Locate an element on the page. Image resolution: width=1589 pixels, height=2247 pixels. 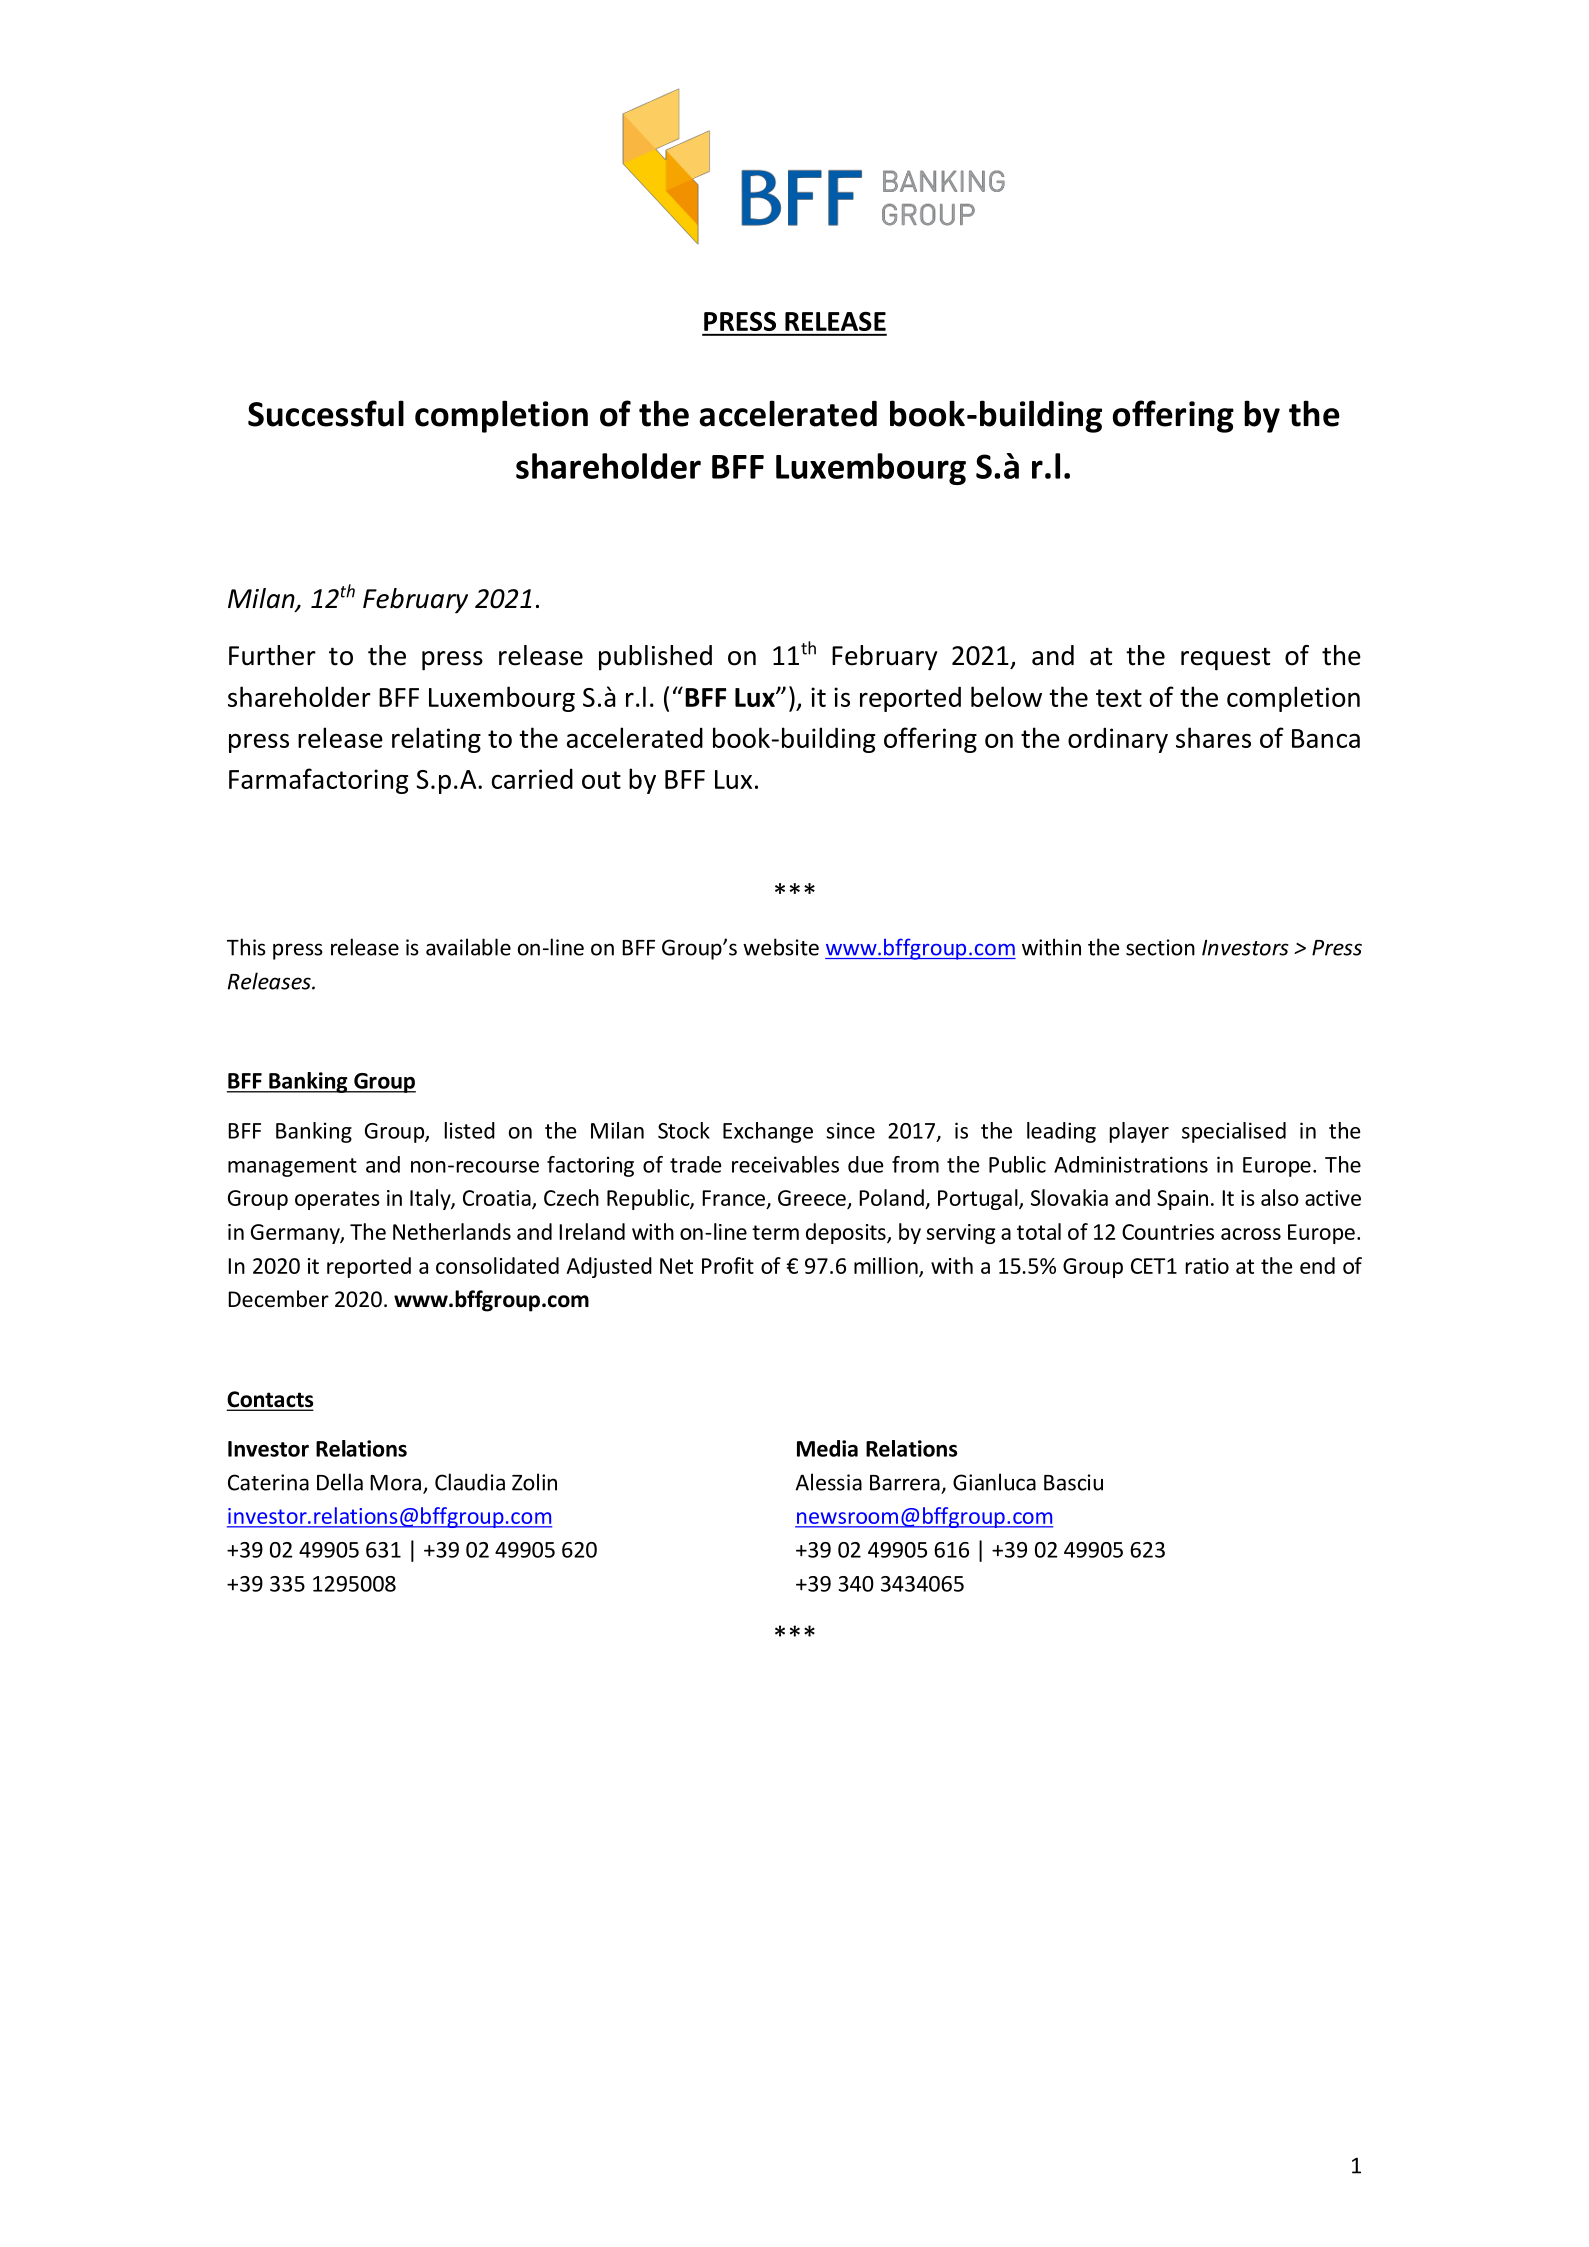
available is located at coordinates (468, 947).
